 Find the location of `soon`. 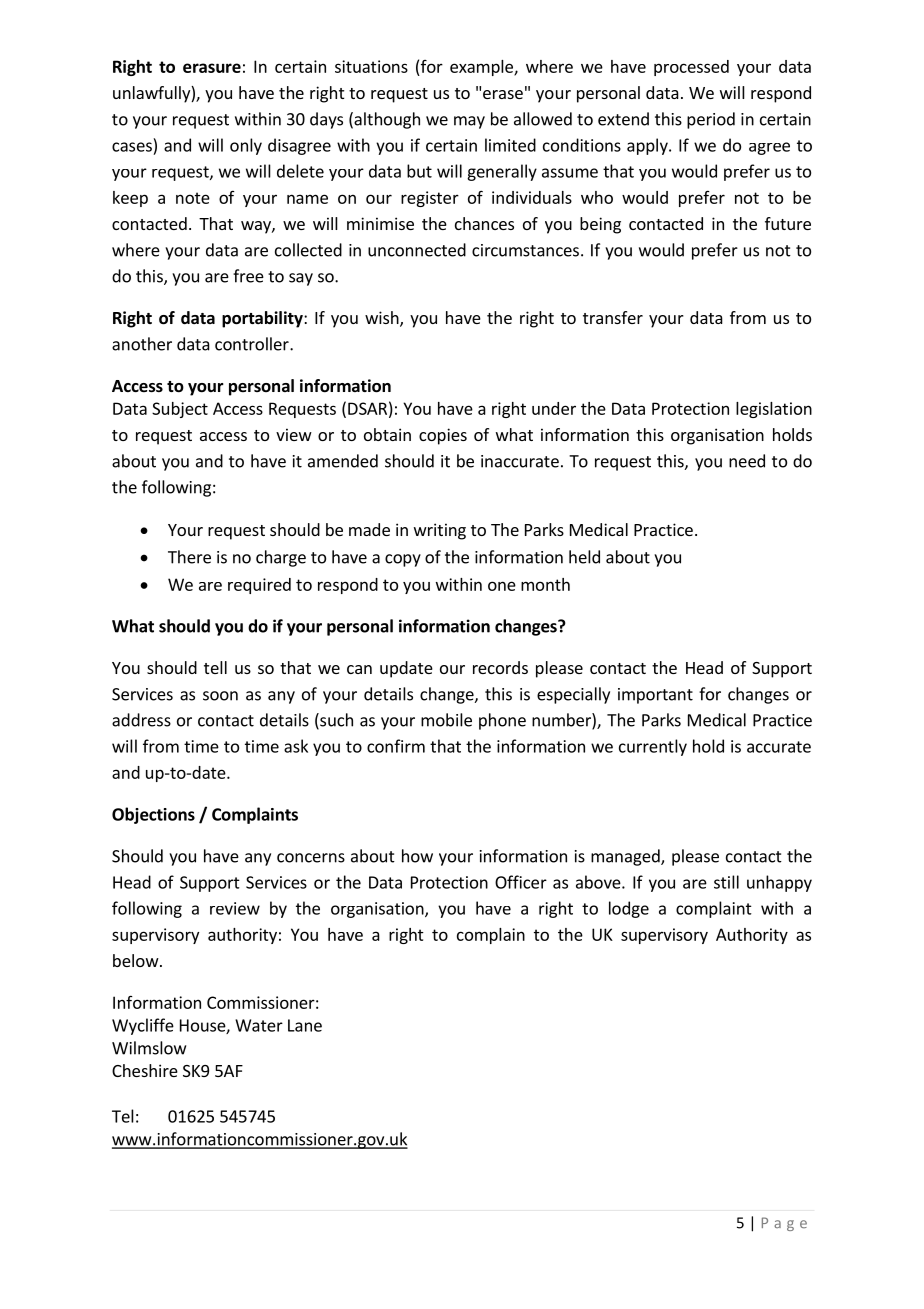

soon is located at coordinates (220, 696).
